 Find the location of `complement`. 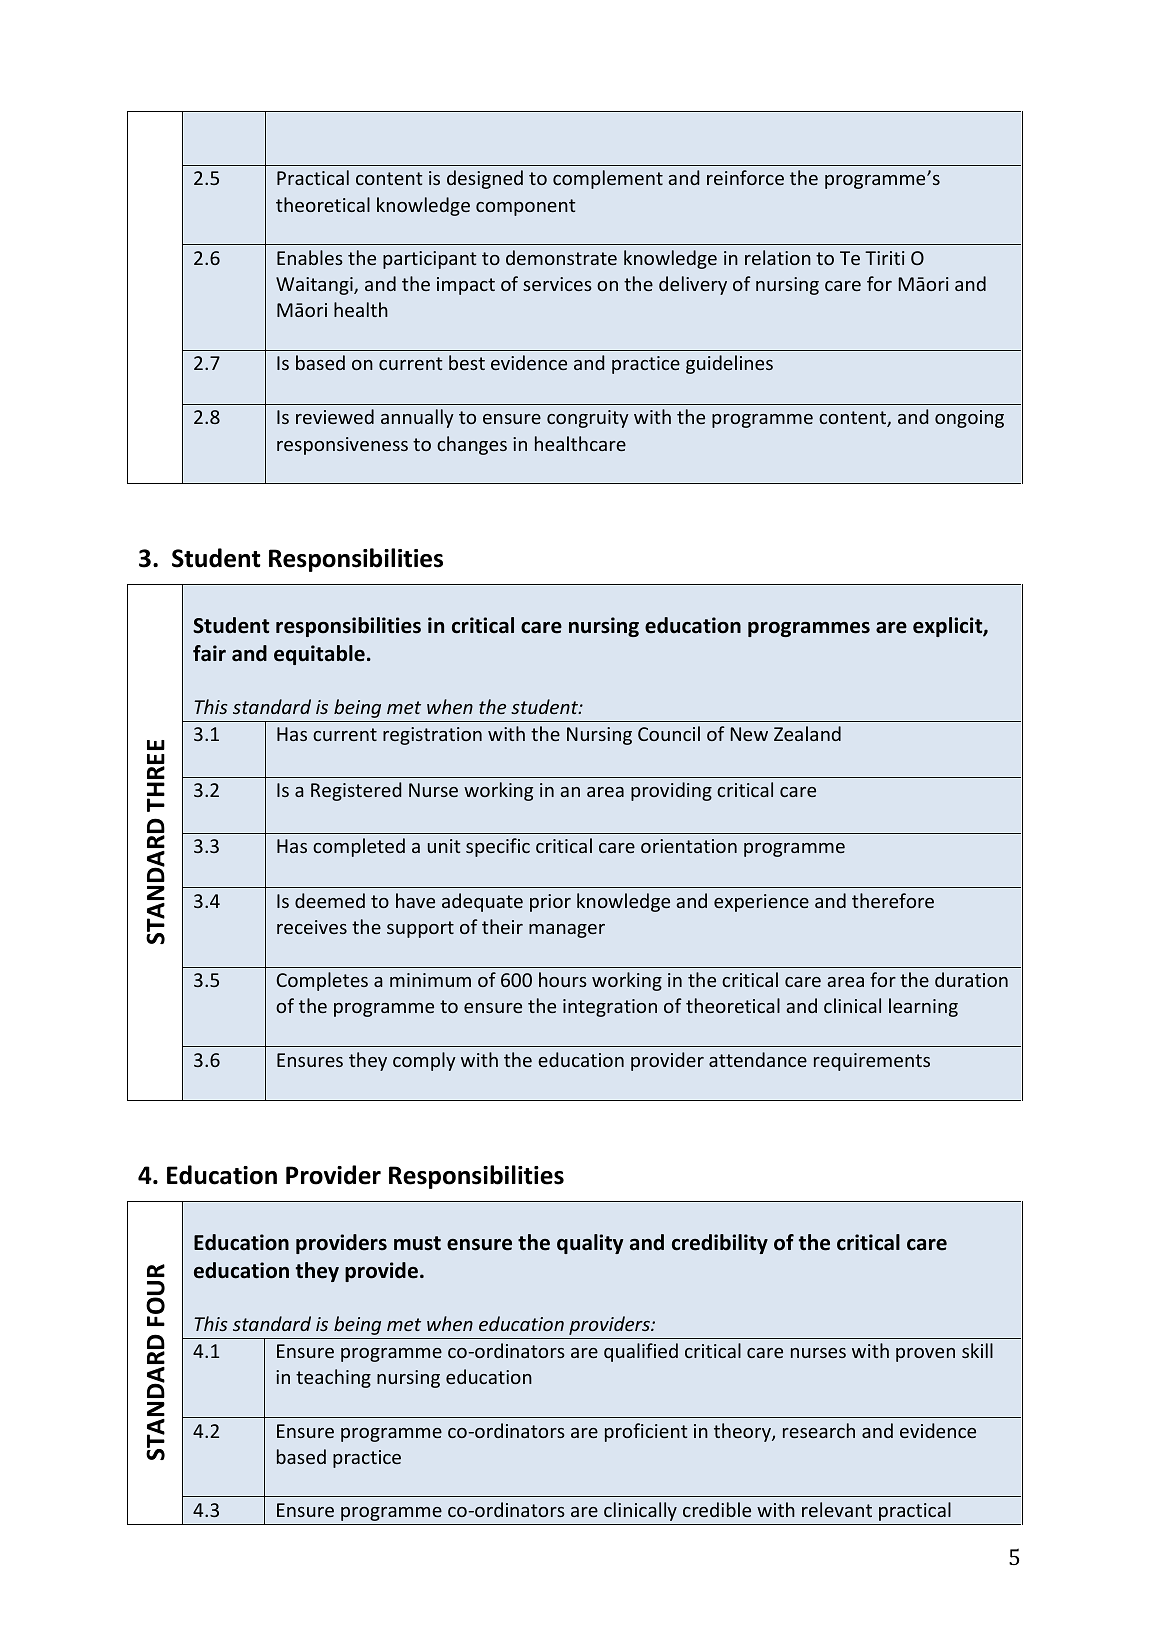

complement is located at coordinates (608, 179).
